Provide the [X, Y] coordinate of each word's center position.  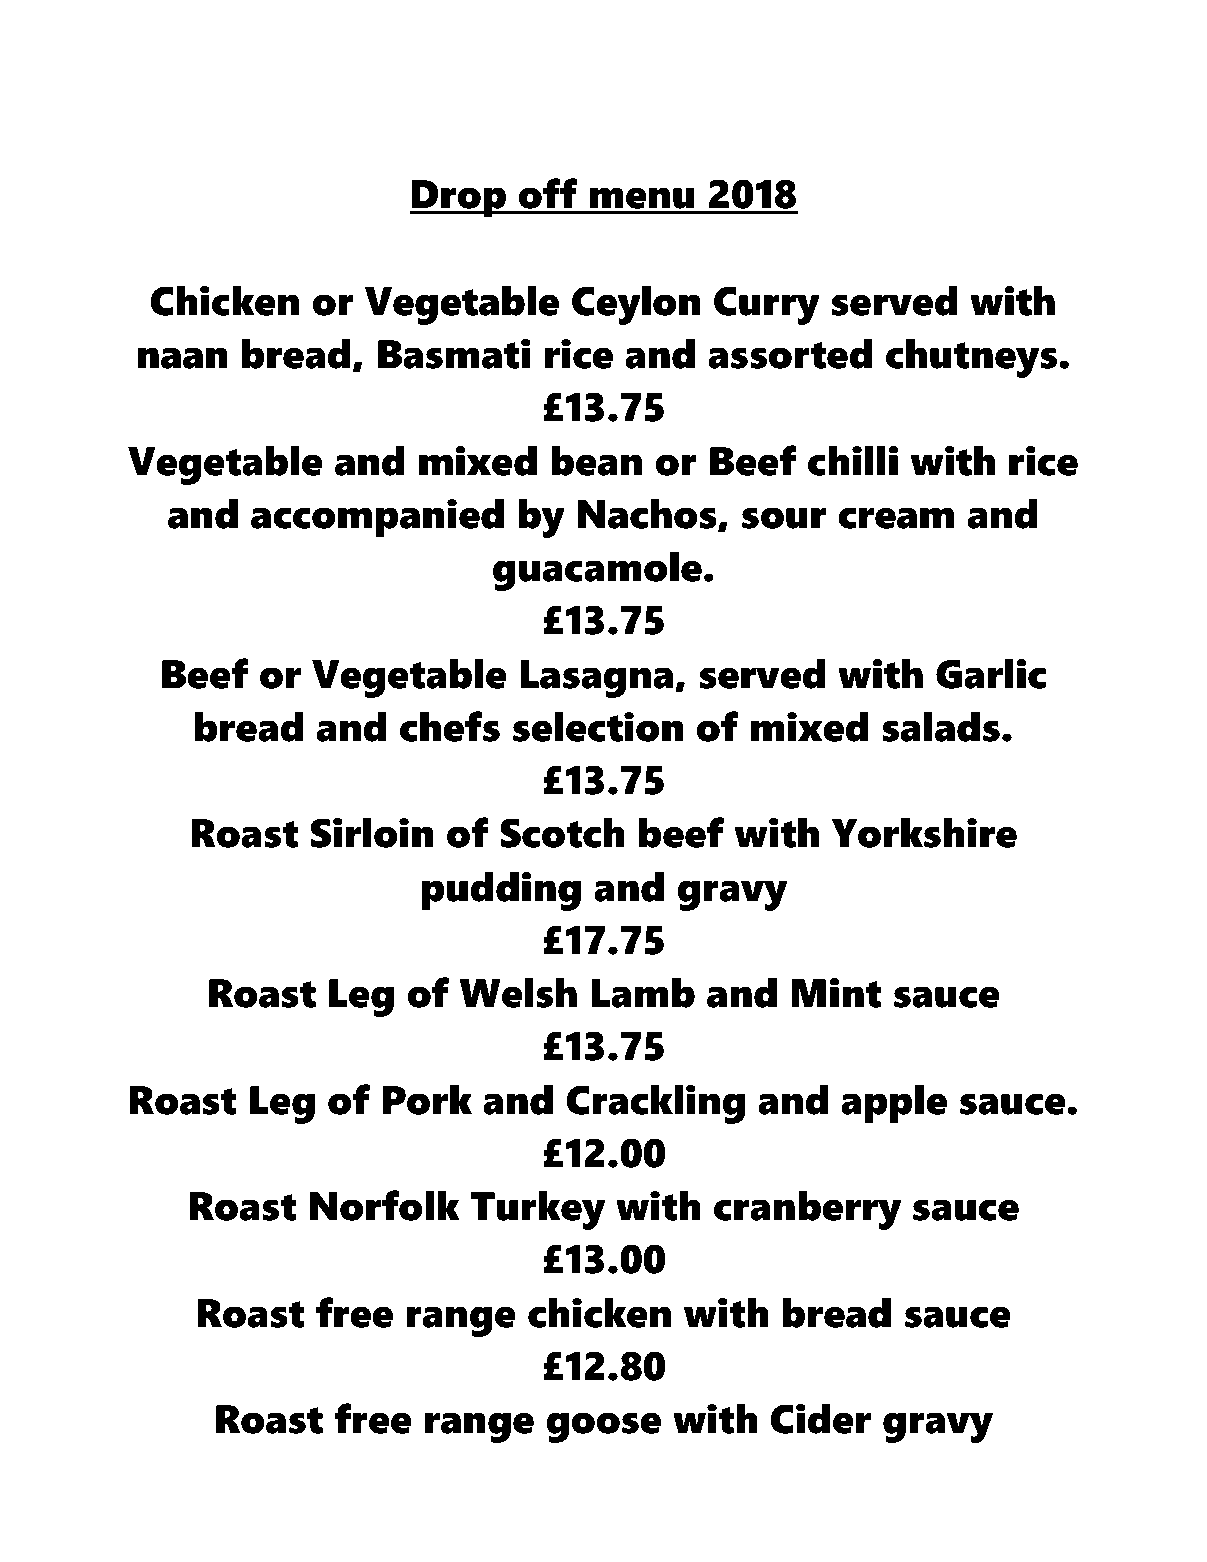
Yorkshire [924, 833]
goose [603, 1427]
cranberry [808, 1210]
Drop [459, 199]
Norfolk [385, 1205]
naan [182, 358]
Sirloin [372, 833]
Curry [767, 305]
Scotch [562, 833]
